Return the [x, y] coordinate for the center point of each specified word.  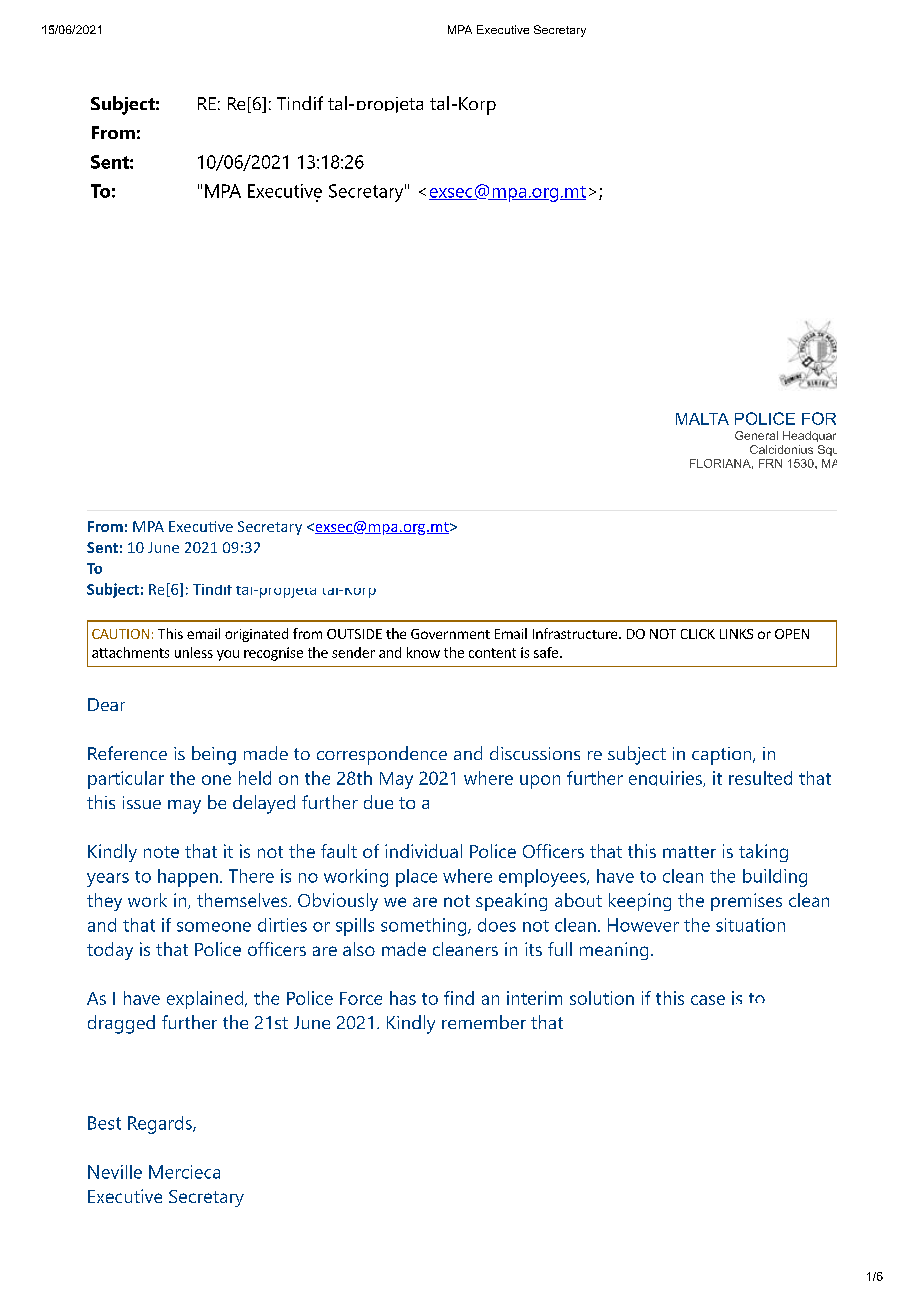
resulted [760, 778]
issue [142, 802]
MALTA [702, 419]
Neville [115, 1172]
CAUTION [120, 634]
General [756, 435]
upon [540, 782]
